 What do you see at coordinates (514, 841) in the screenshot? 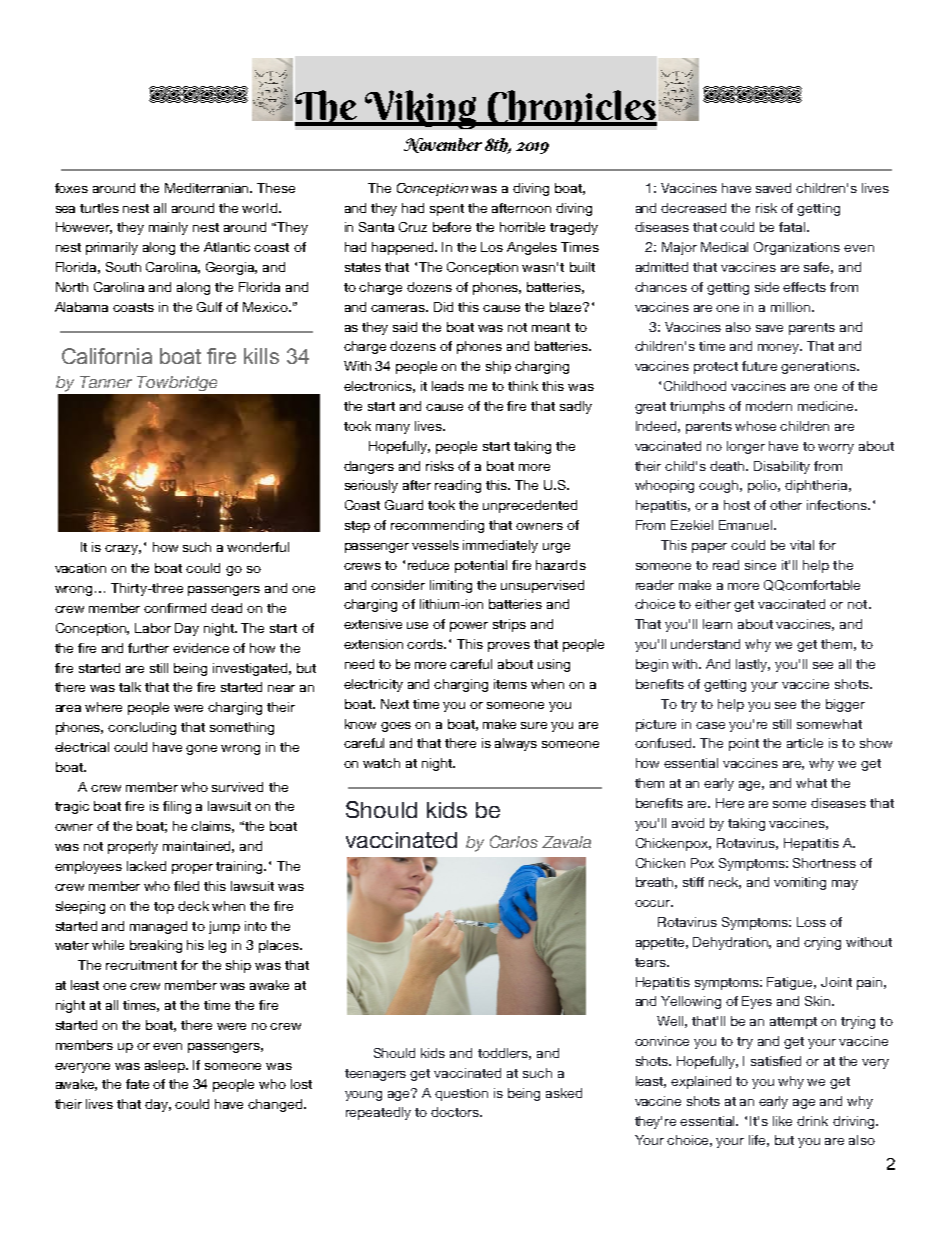
I see `Carlos` at bounding box center [514, 841].
